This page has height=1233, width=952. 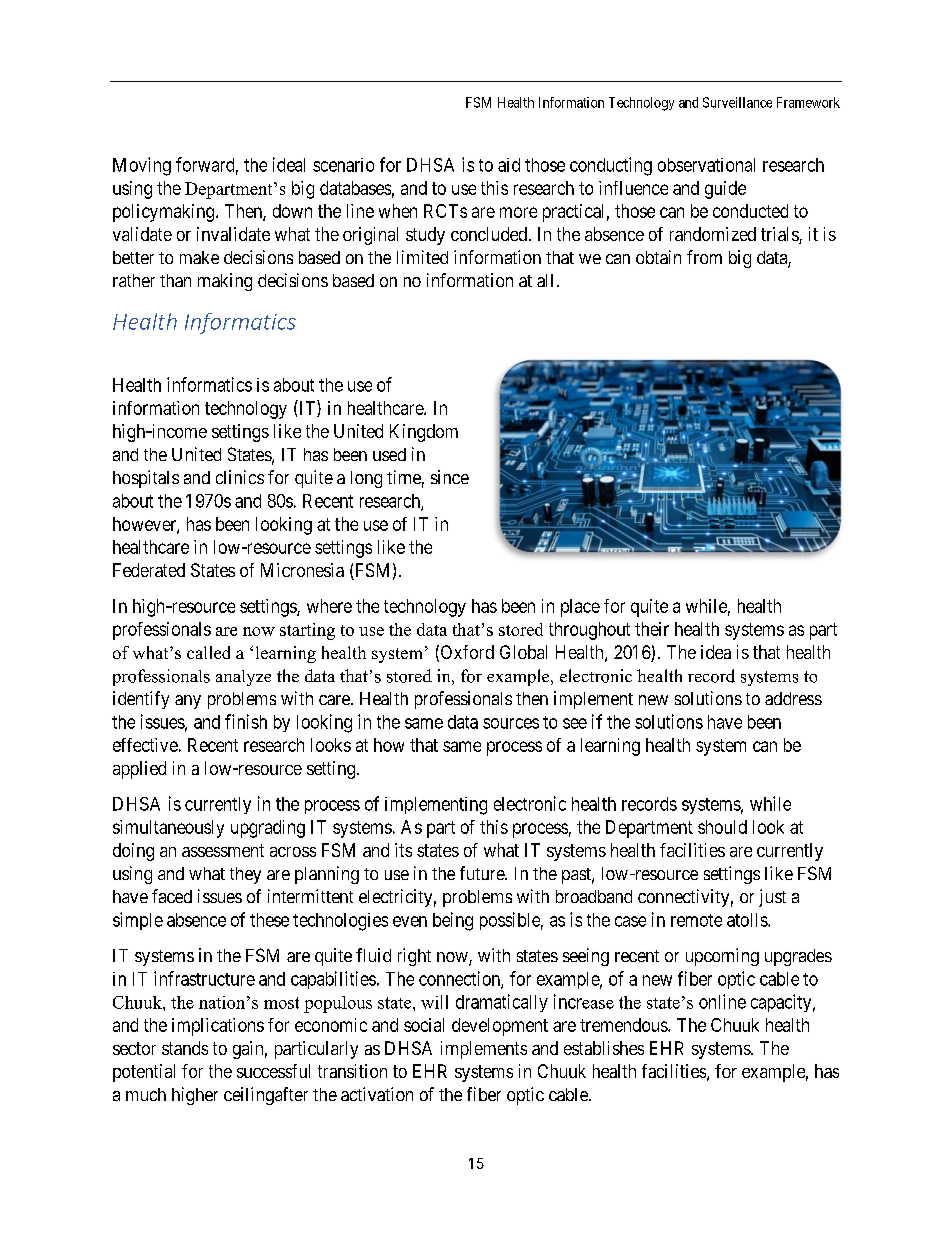 I want to click on Moving, so click(x=142, y=166).
